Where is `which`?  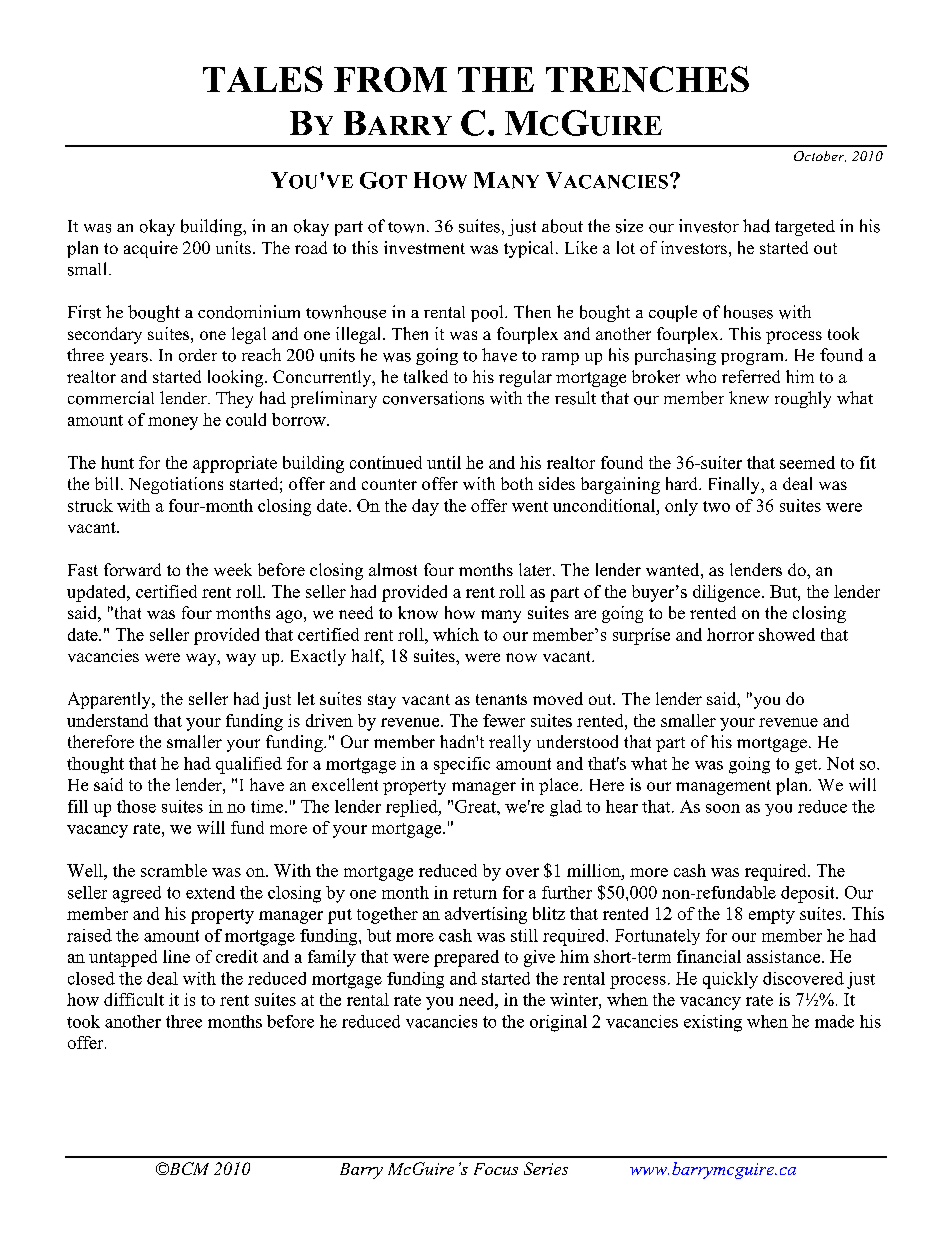 which is located at coordinates (456, 634).
